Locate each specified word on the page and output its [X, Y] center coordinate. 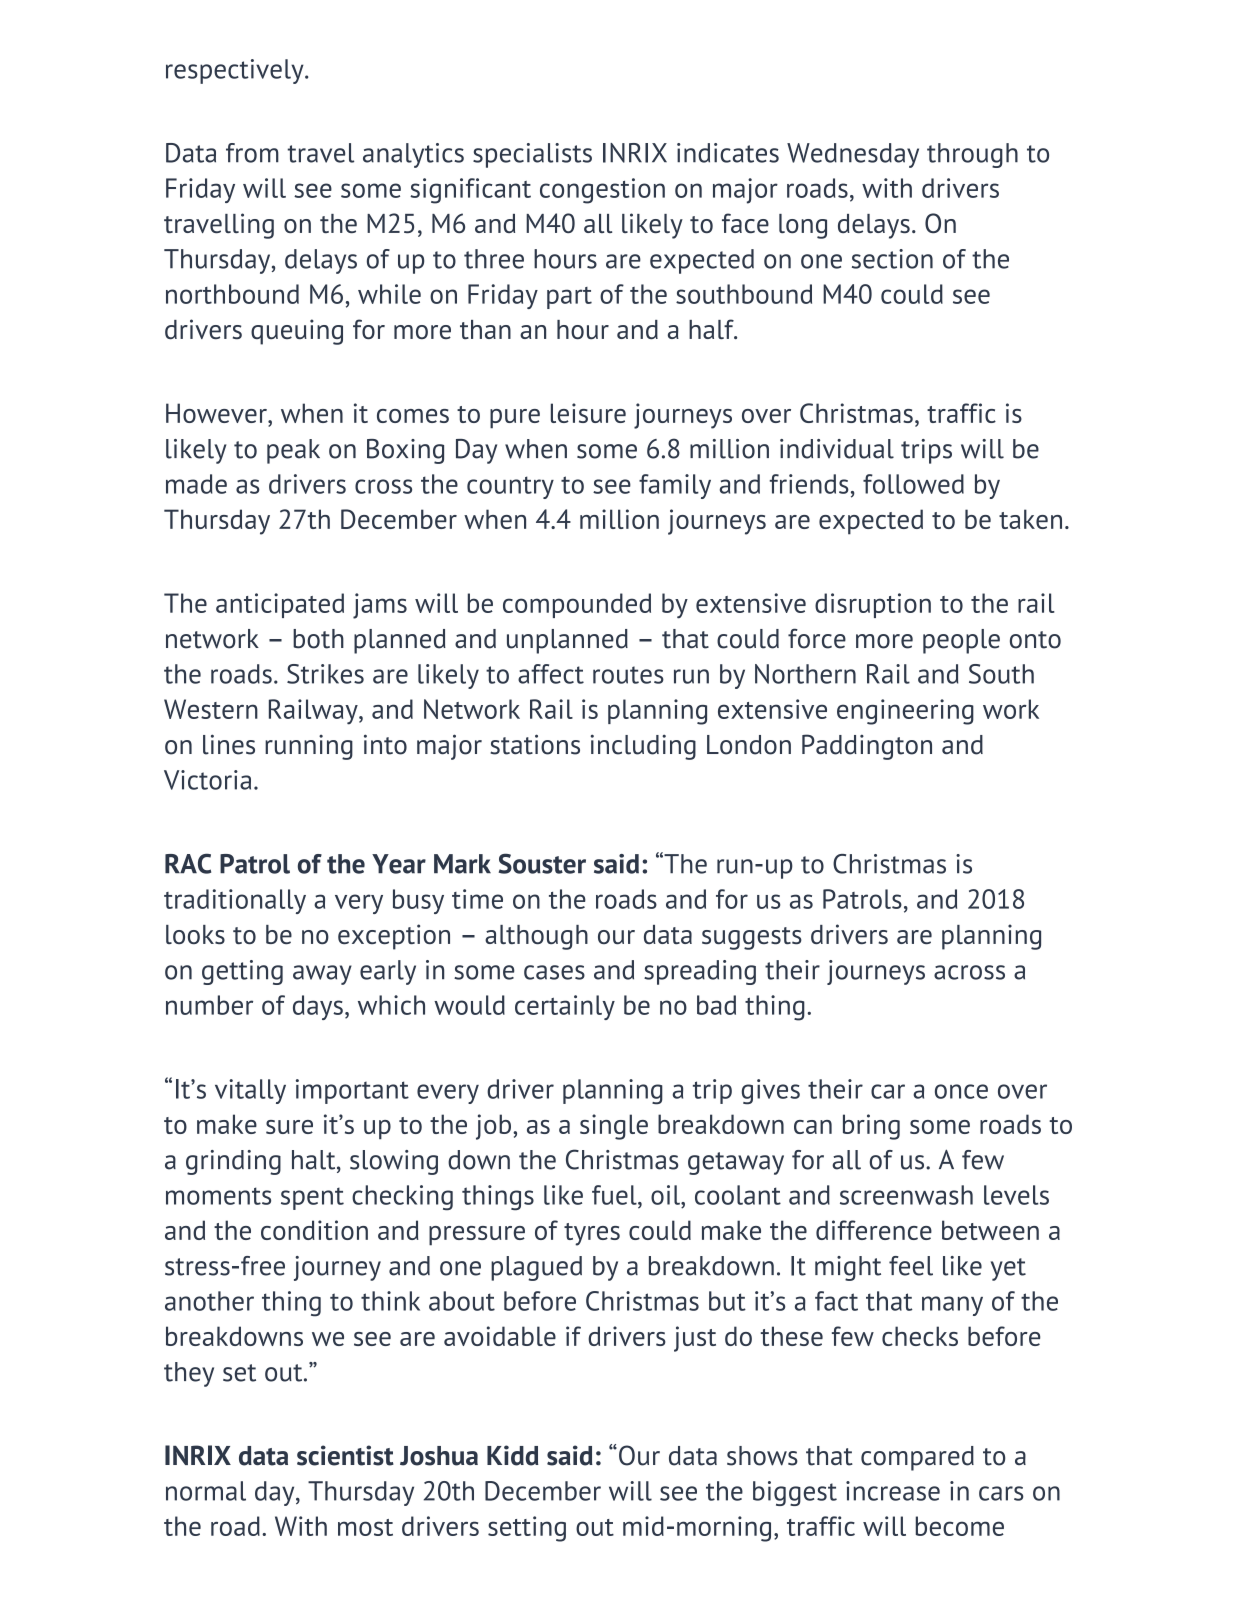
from [252, 153]
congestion [602, 191]
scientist [345, 1455]
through [972, 155]
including [643, 747]
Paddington [867, 747]
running [309, 747]
